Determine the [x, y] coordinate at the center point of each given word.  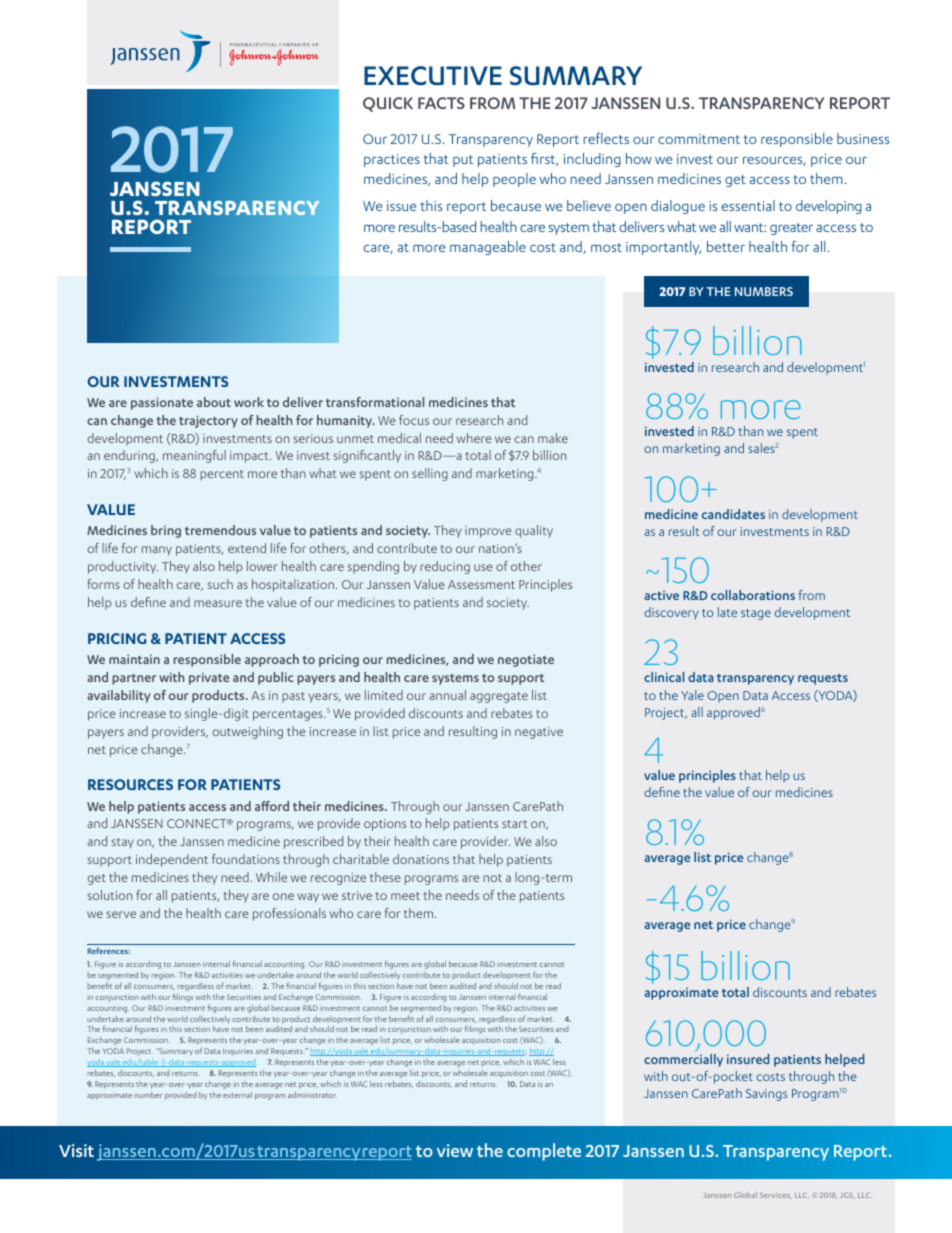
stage [756, 614]
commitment [699, 139]
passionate [162, 403]
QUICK [388, 104]
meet [405, 896]
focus [414, 420]
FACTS [441, 103]
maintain [134, 659]
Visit [76, 1150]
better [726, 246]
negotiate [526, 660]
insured [748, 1059]
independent [172, 860]
